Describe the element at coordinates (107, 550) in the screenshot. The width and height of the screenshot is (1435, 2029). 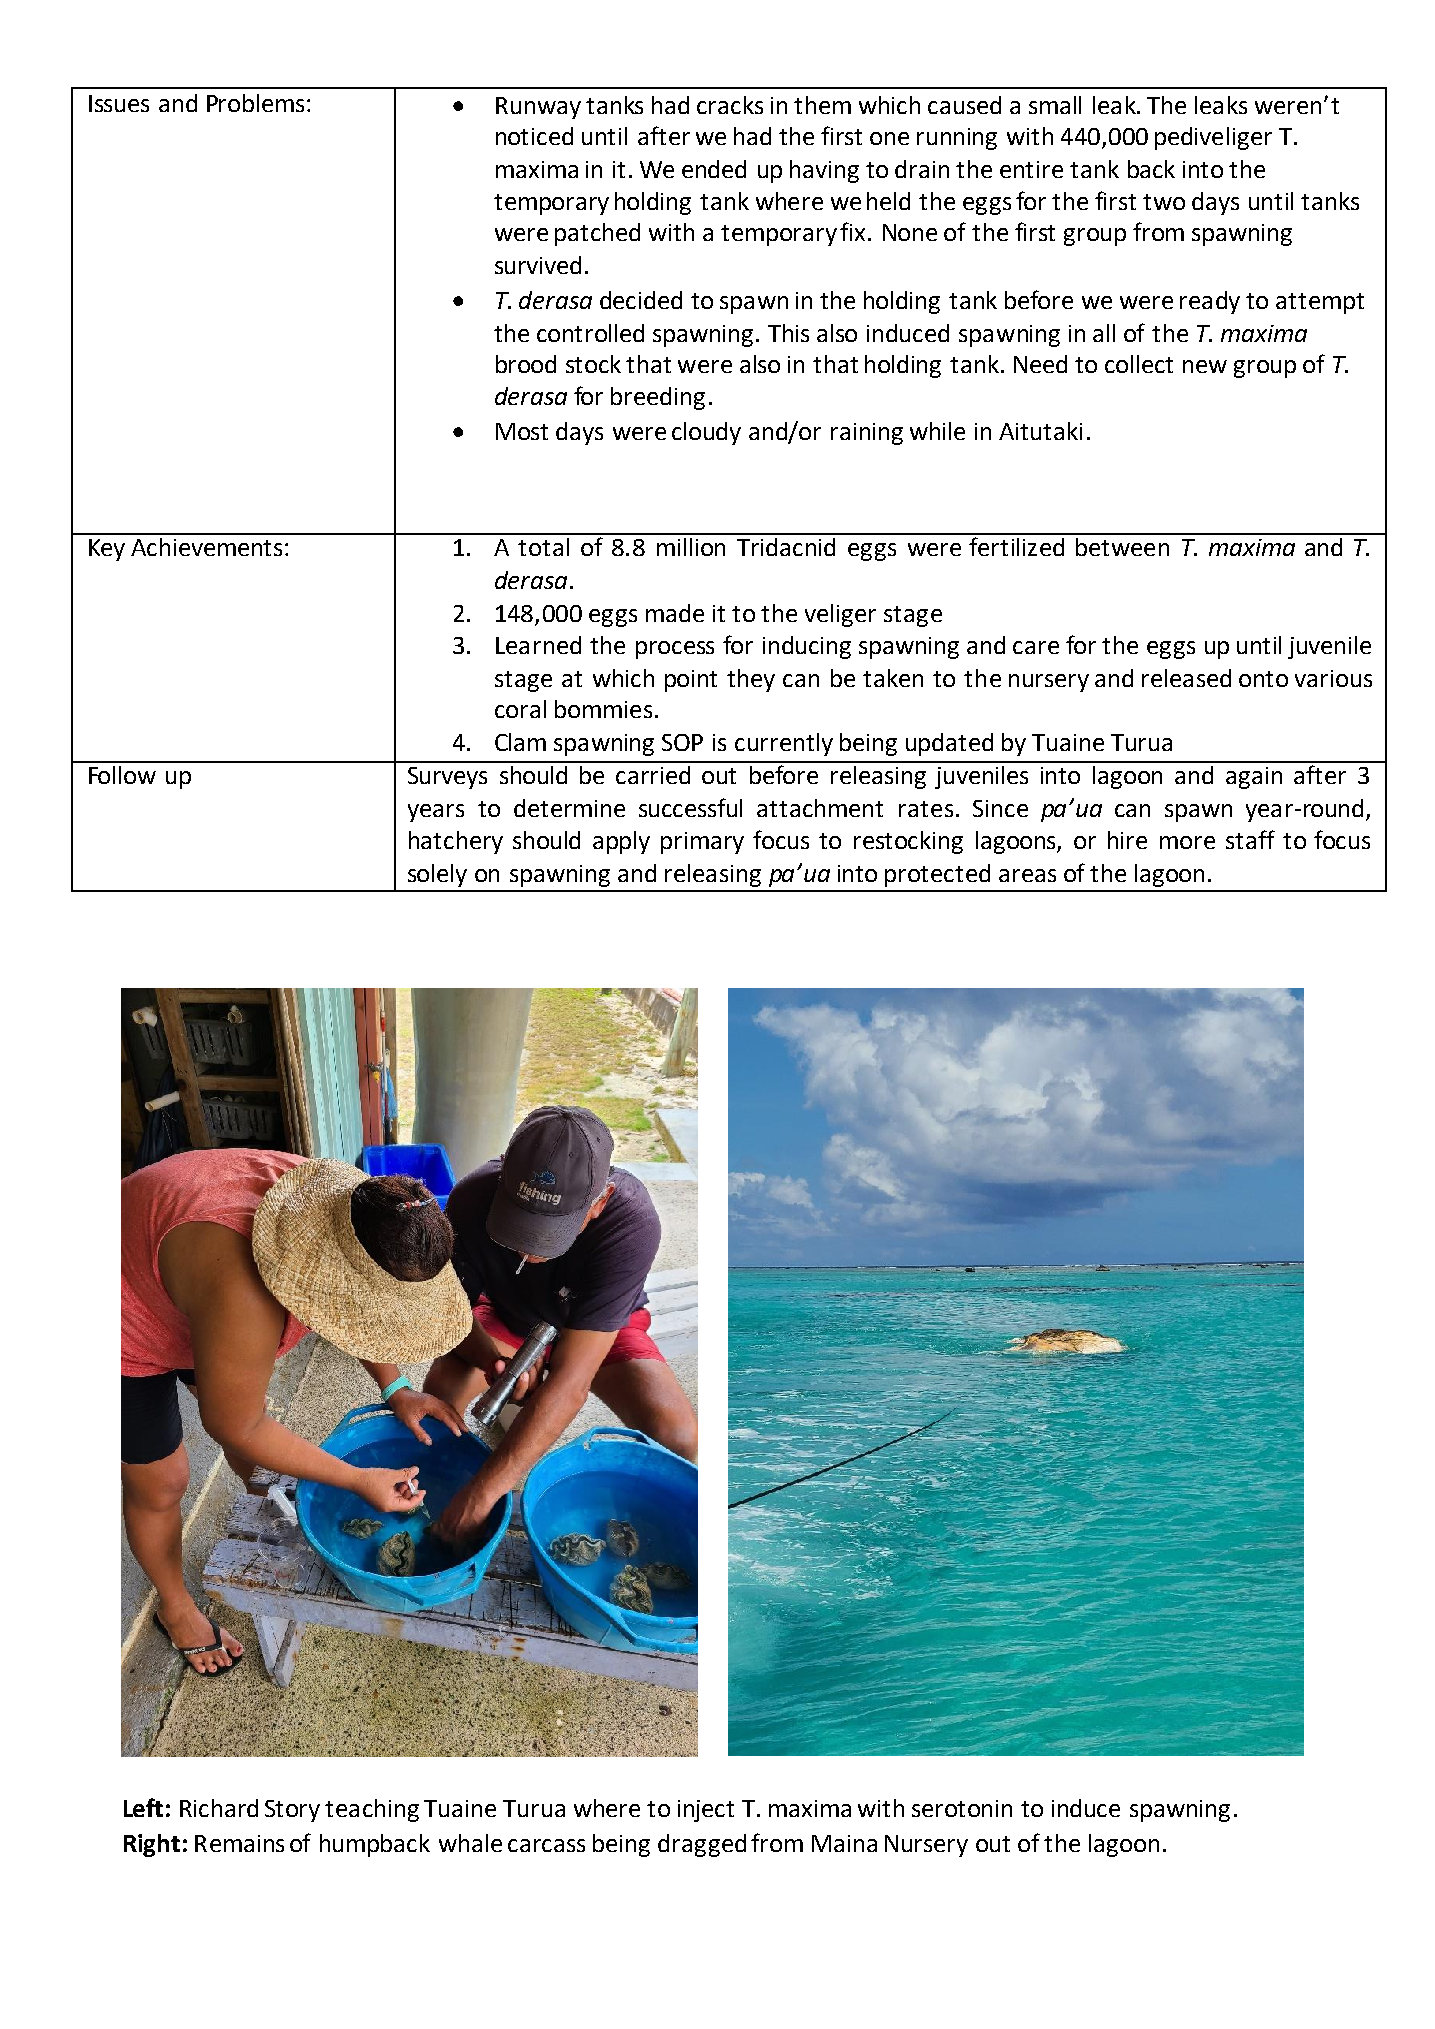
I see `Key` at that location.
